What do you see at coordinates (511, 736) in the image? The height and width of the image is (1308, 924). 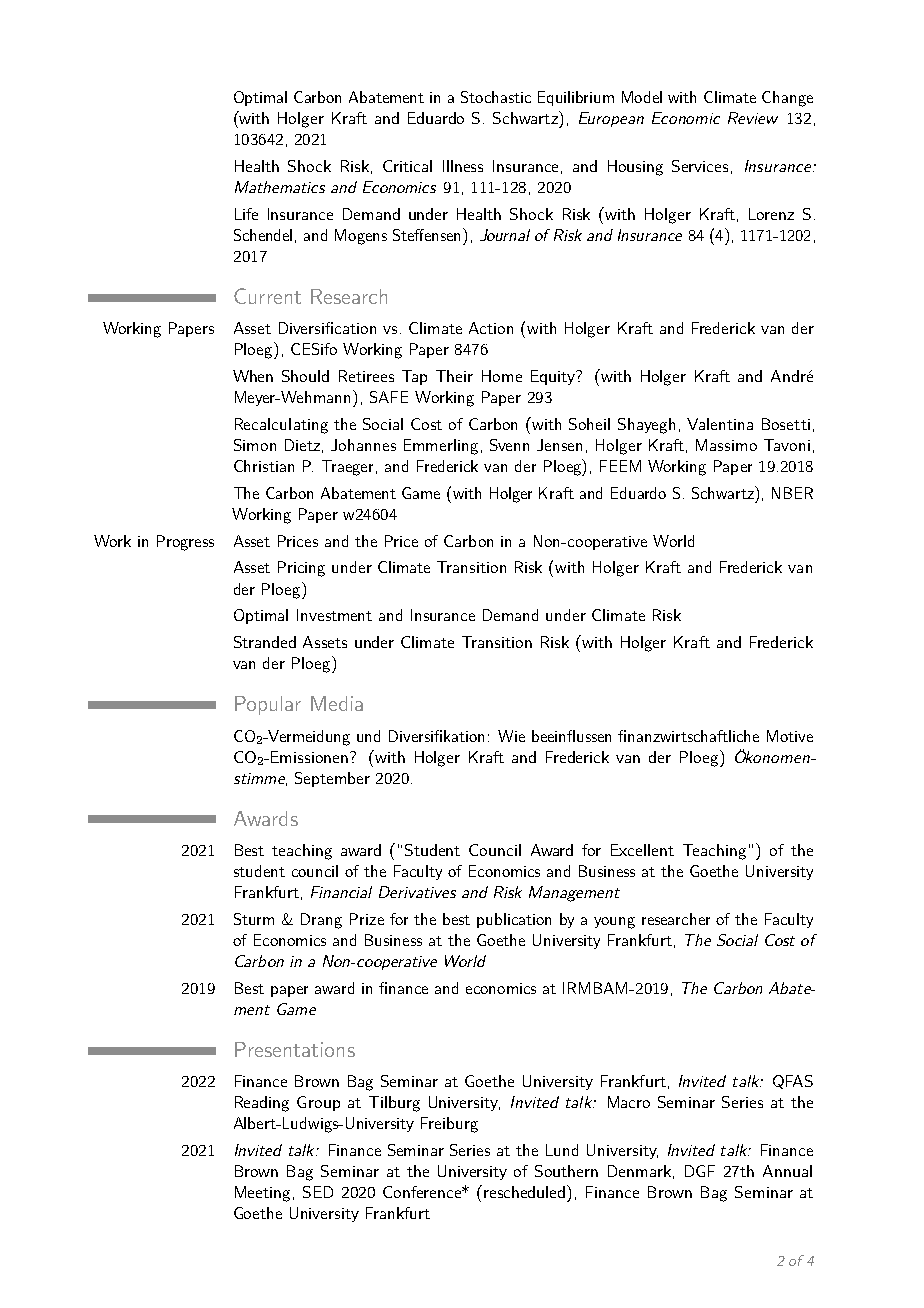 I see `Wie` at bounding box center [511, 736].
